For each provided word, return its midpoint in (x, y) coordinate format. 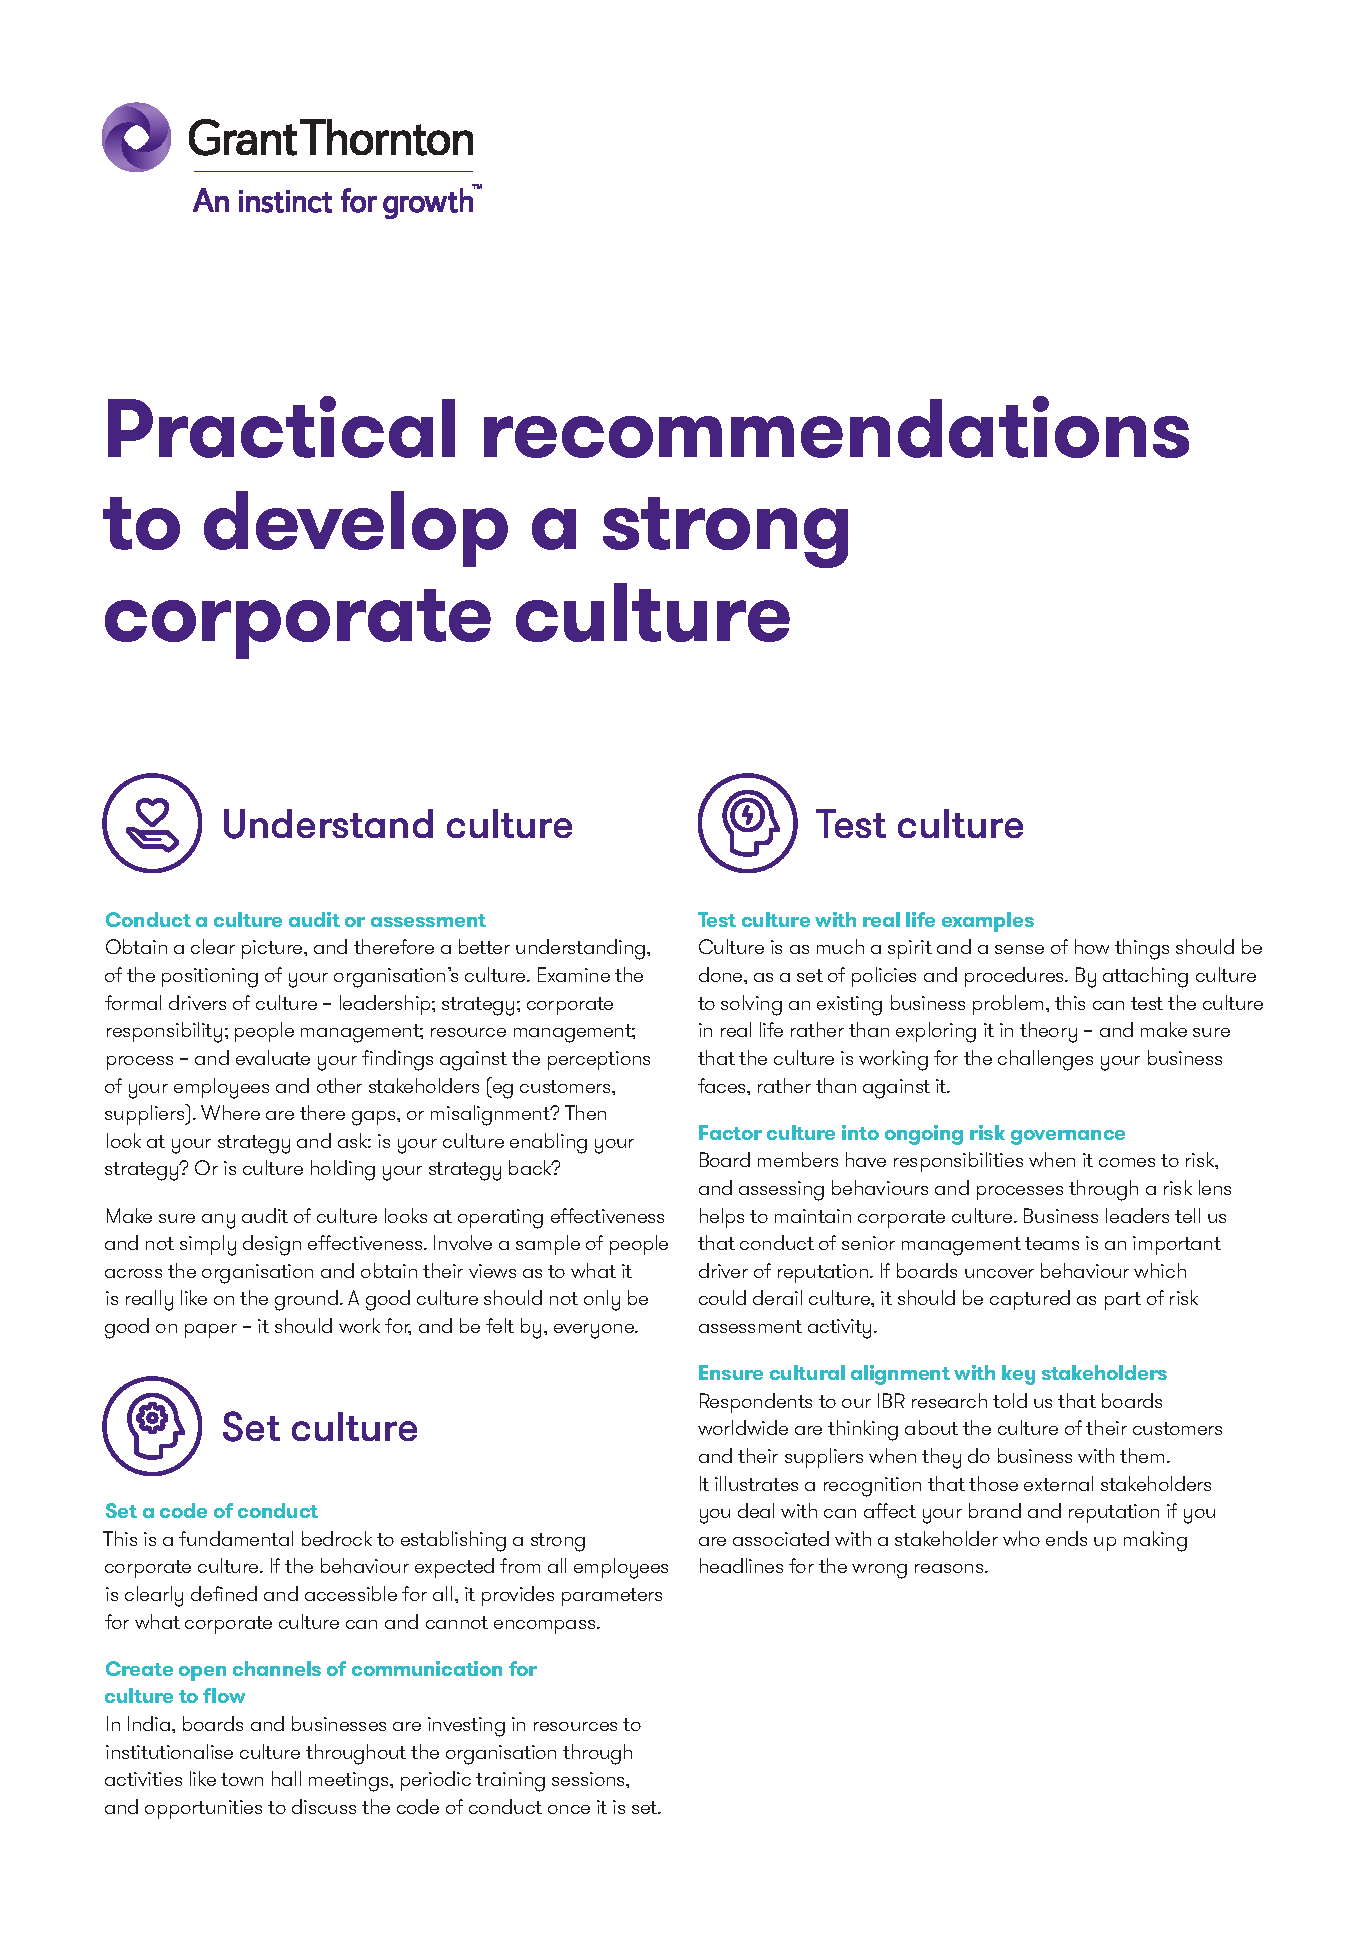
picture (273, 949)
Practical (281, 427)
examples (988, 922)
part (1123, 1301)
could (722, 1297)
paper (211, 1331)
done (722, 974)
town (242, 1779)
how (1092, 946)
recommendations (836, 427)
